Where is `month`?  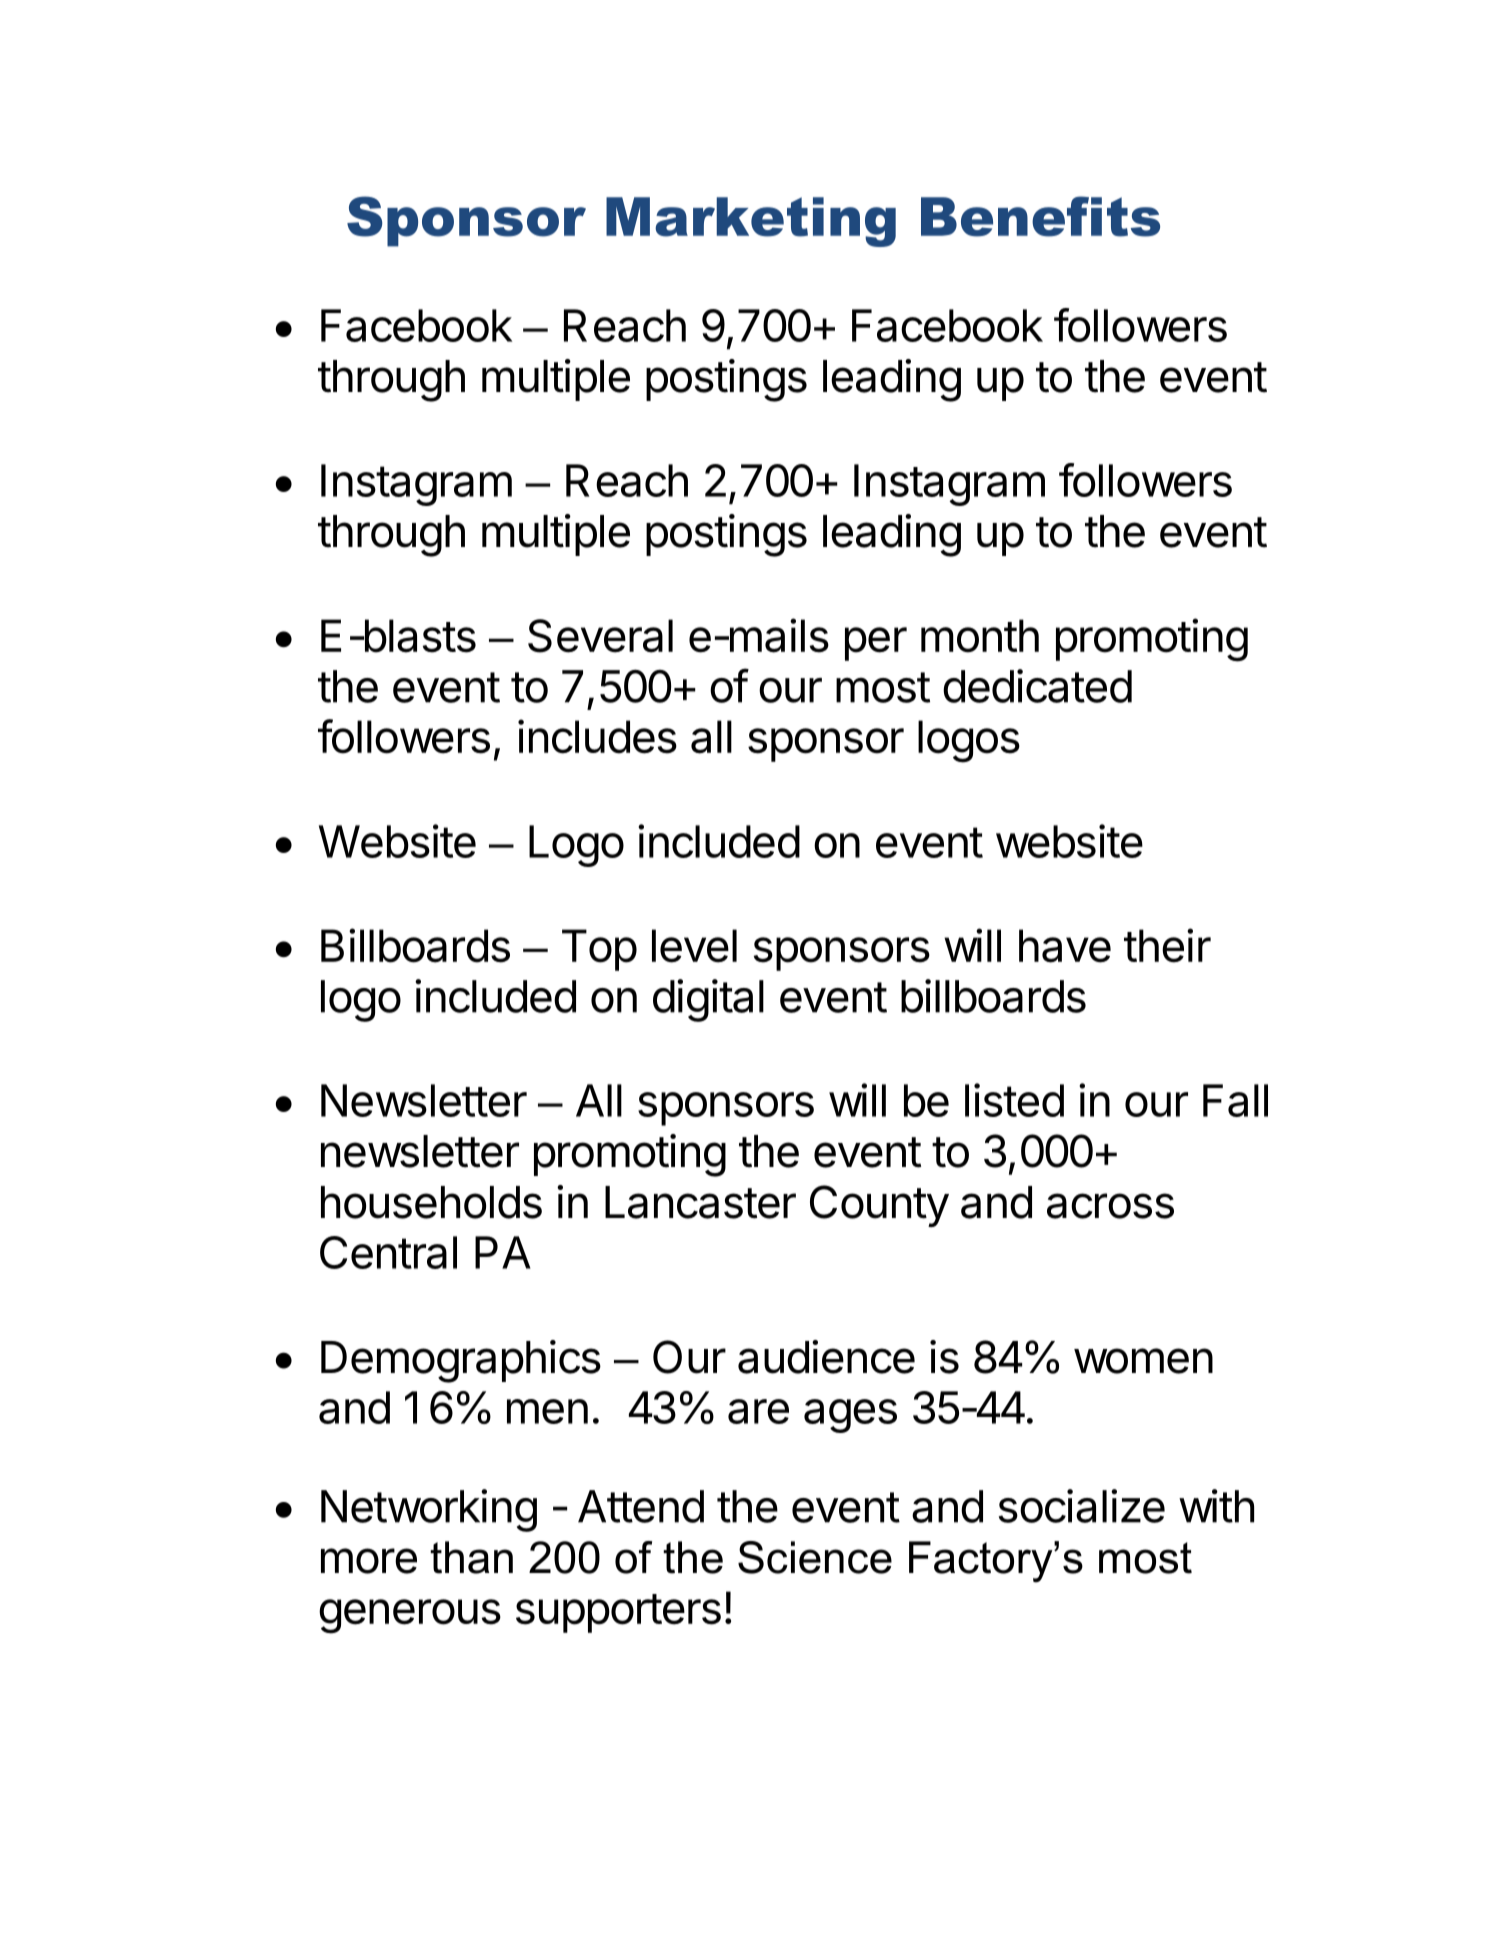
month is located at coordinates (980, 636).
